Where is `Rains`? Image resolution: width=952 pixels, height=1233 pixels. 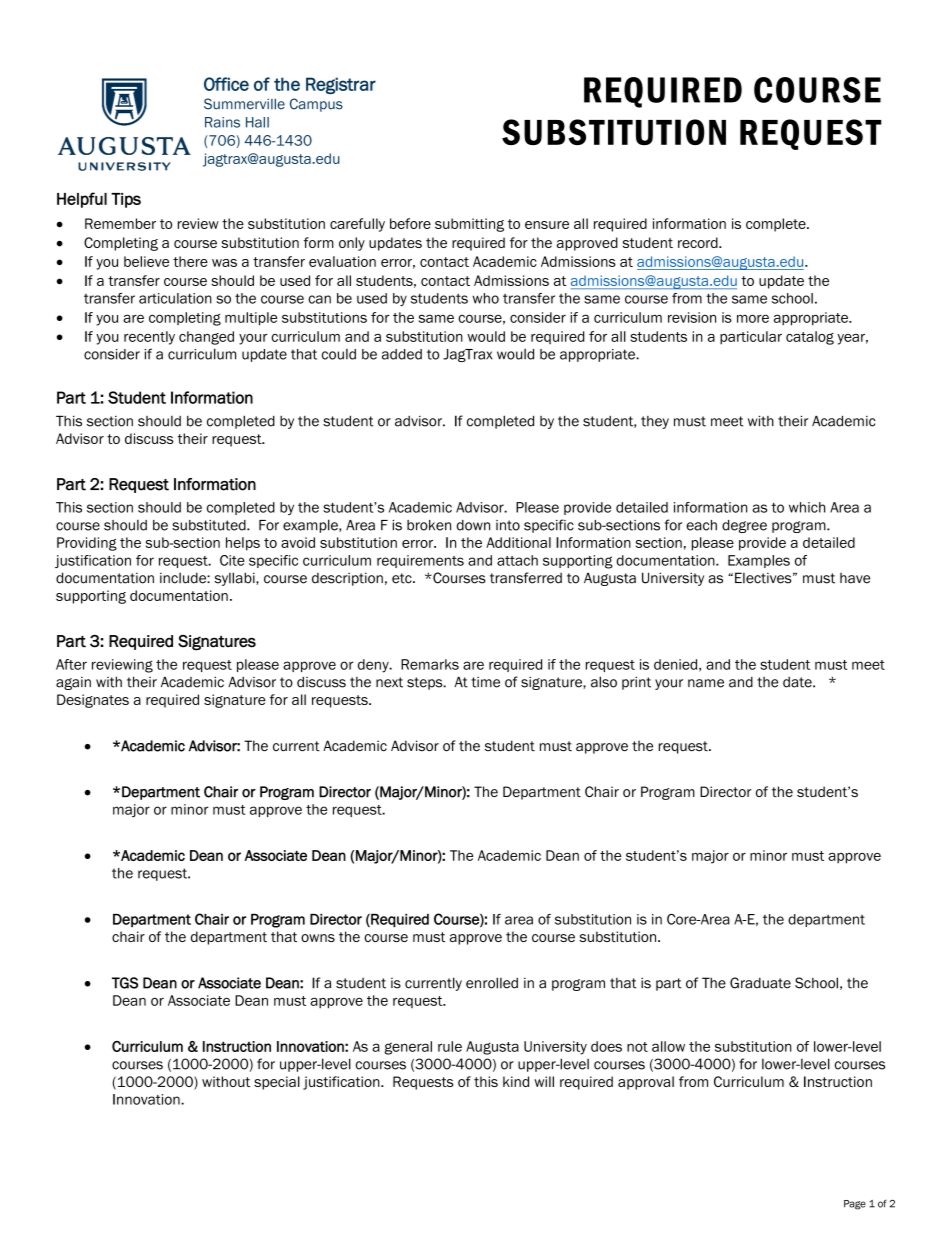 Rains is located at coordinates (222, 122).
